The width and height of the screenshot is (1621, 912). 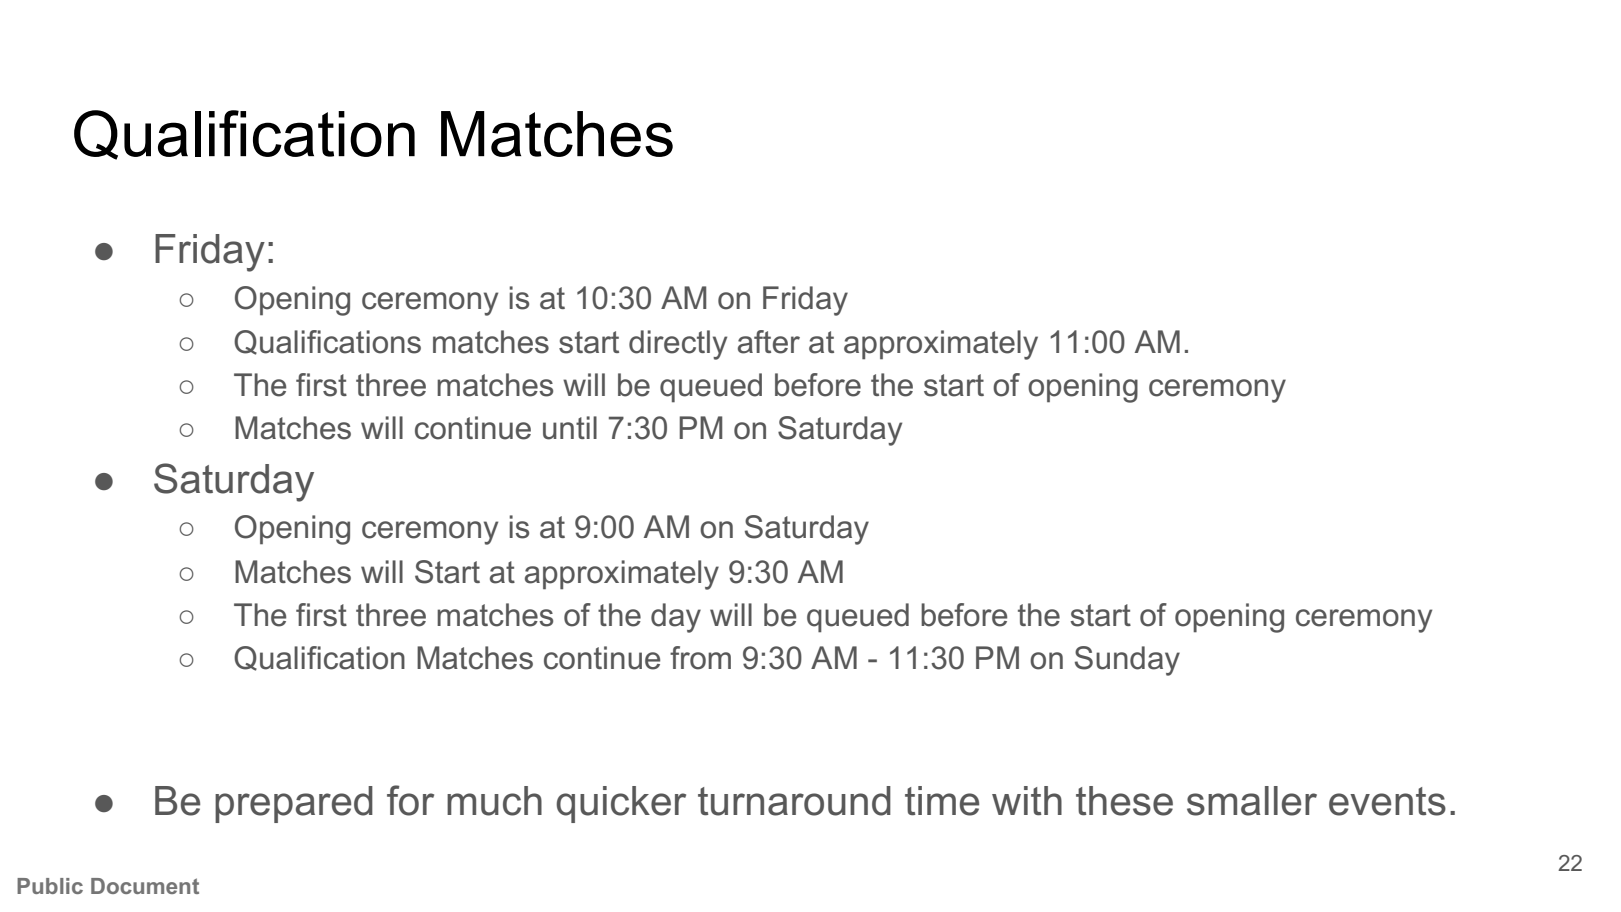 I want to click on after, so click(x=769, y=342).
